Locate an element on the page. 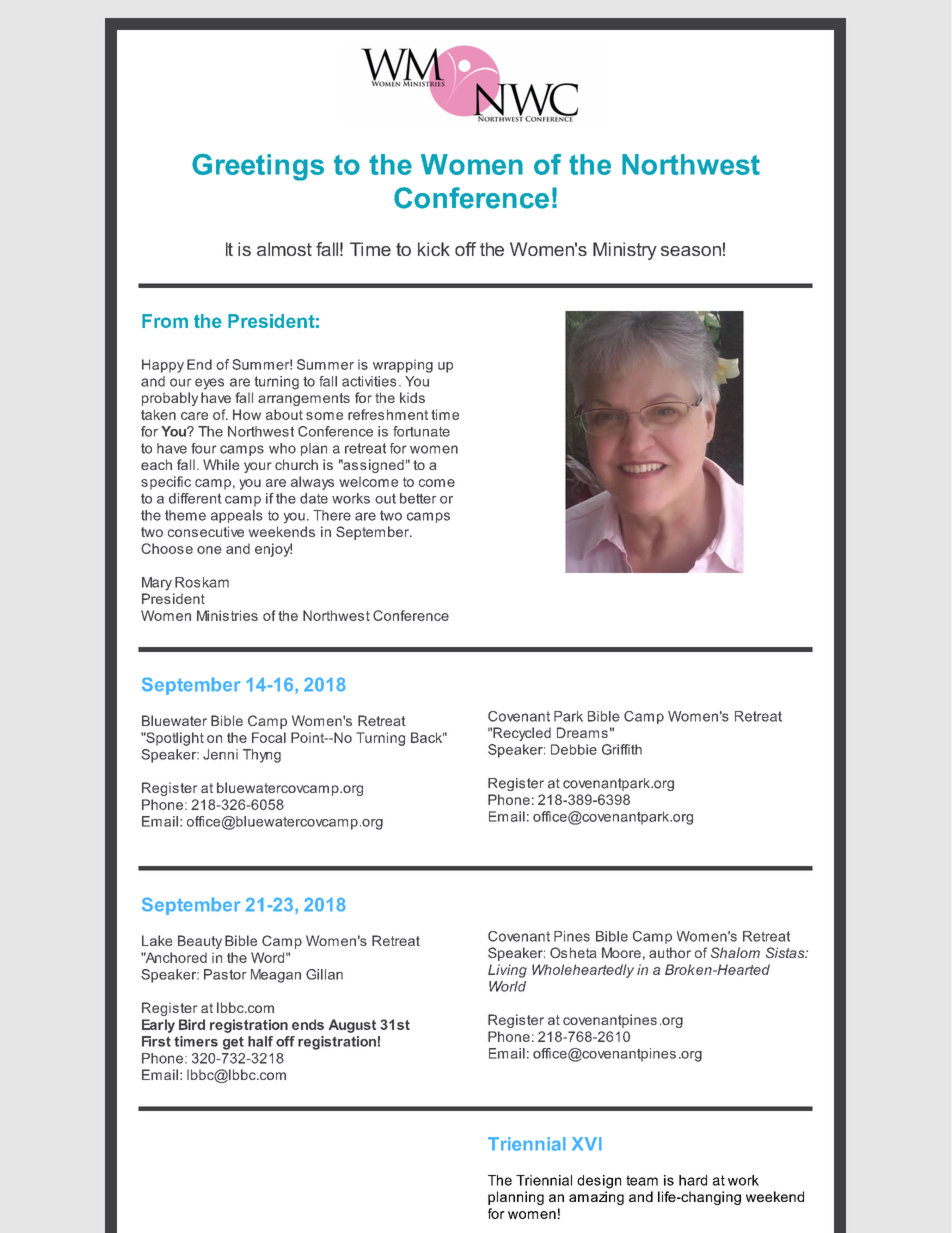 This page has width=952, height=1233. Back is located at coordinates (427, 737).
